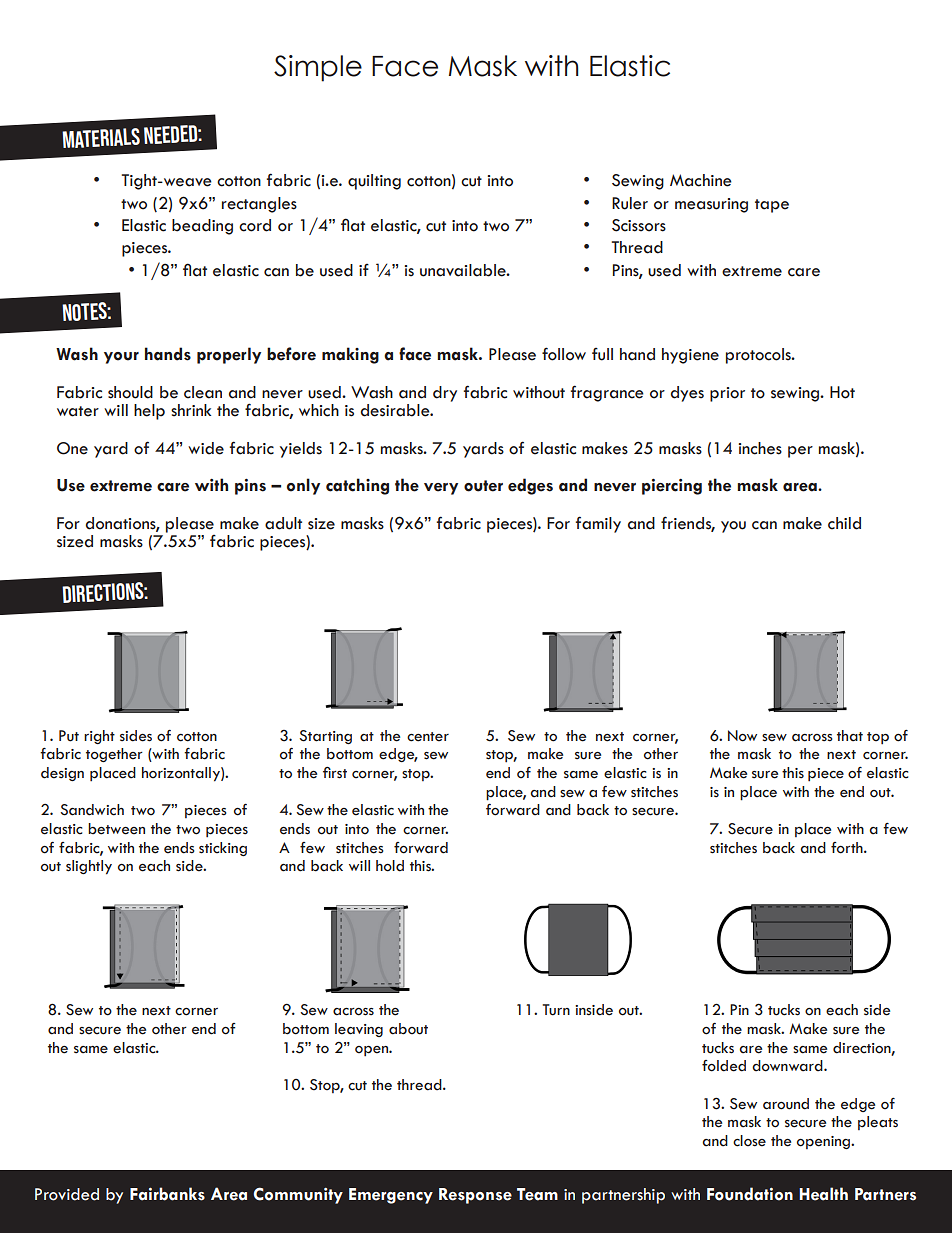  I want to click on between, so click(116, 829).
